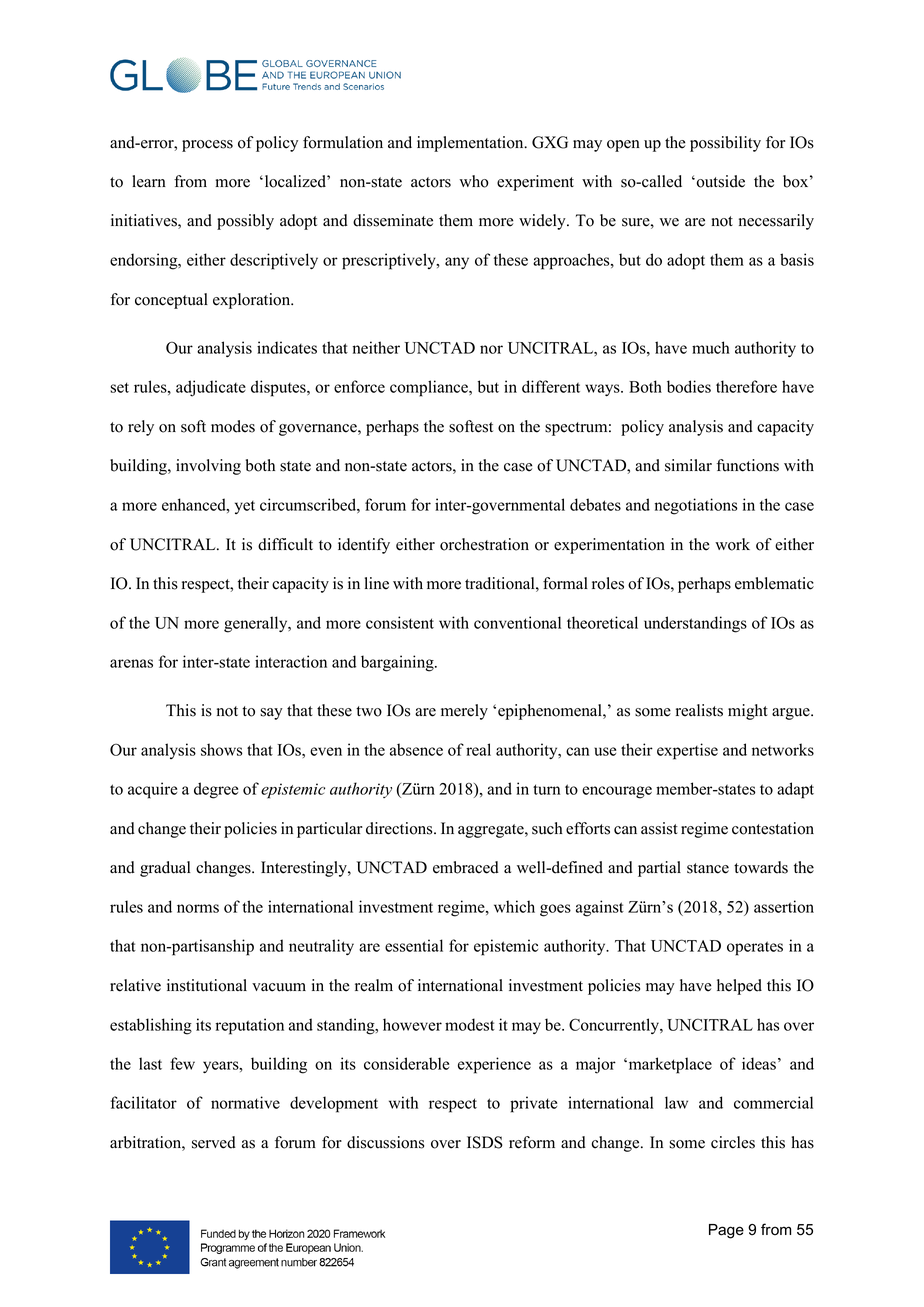 The width and height of the image is (924, 1307). Describe the element at coordinates (398, 663) in the image. I see `bargaining` at that location.
